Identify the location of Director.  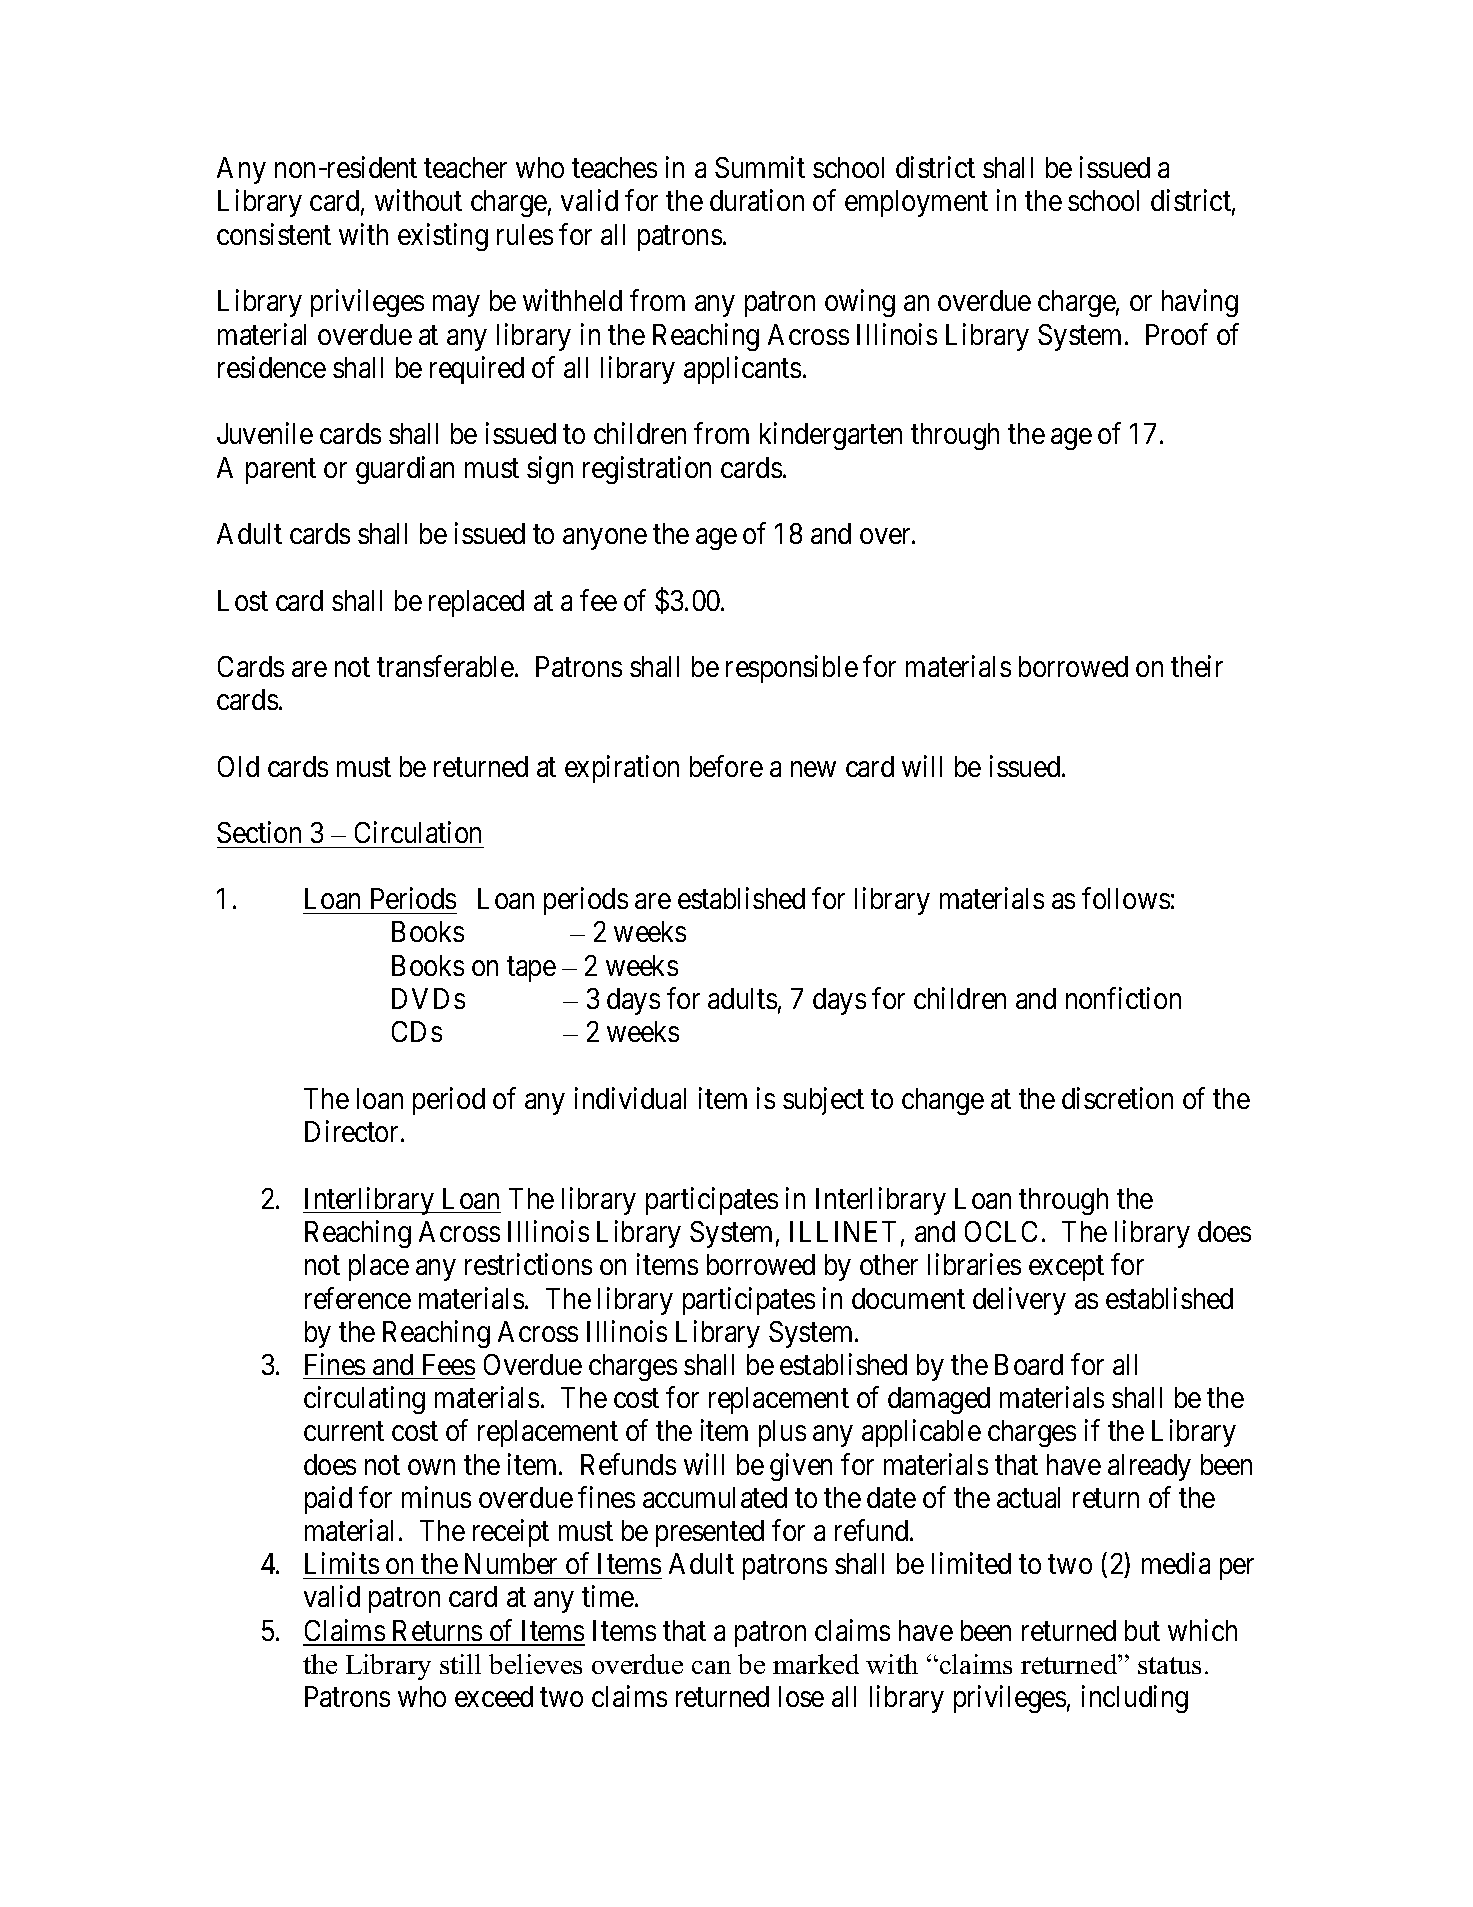
(353, 1131).
